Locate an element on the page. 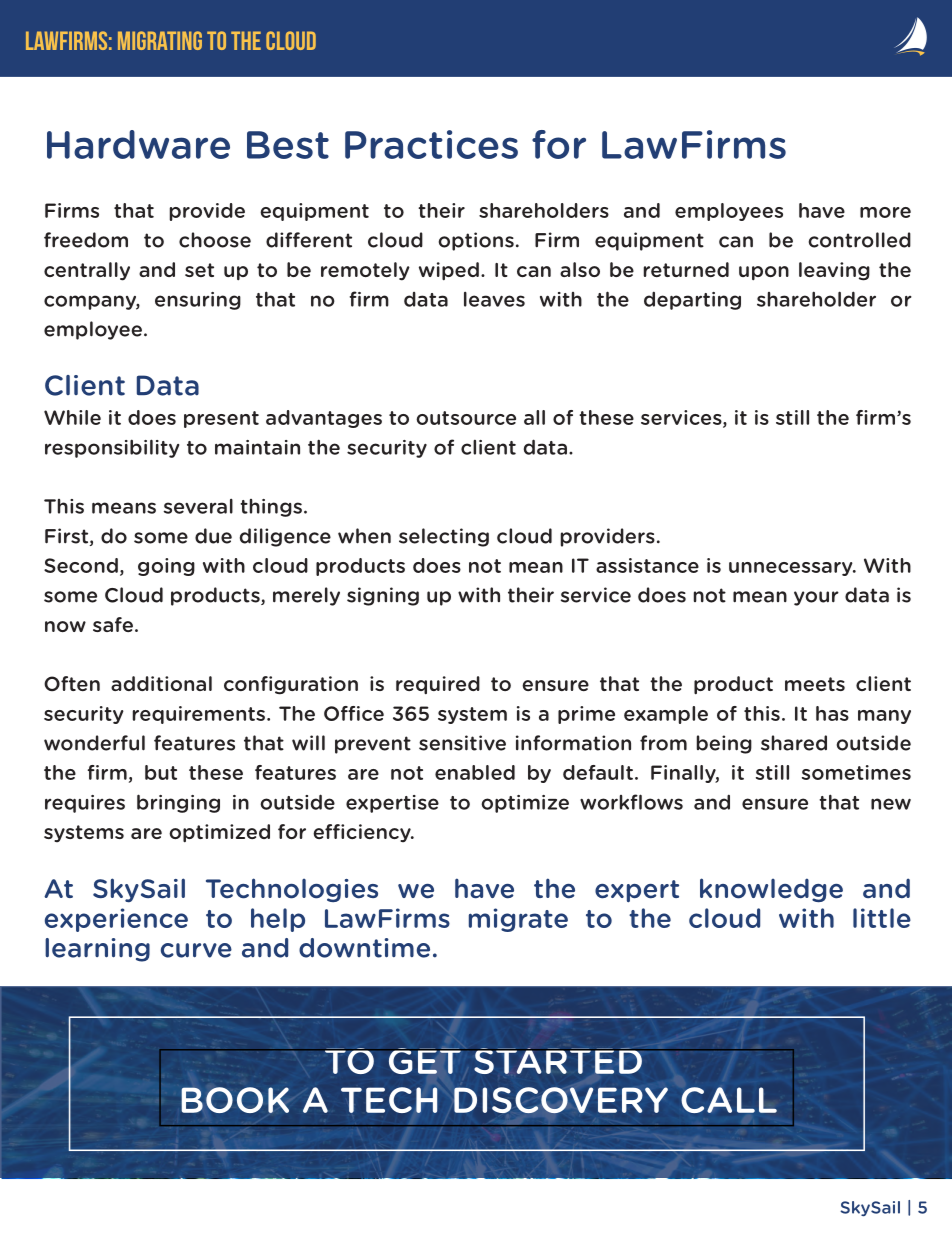 This page has width=952, height=1233. more is located at coordinates (885, 212).
